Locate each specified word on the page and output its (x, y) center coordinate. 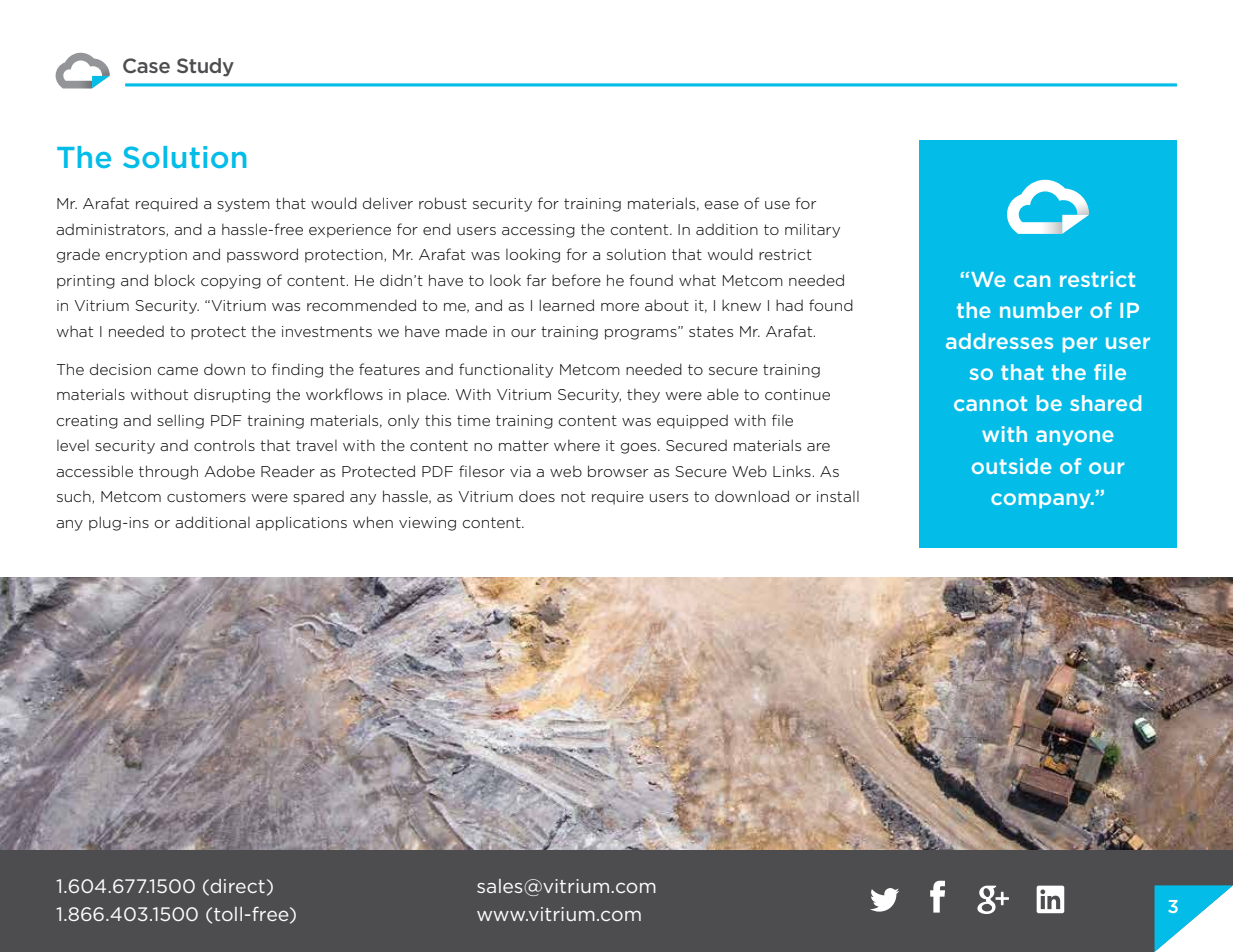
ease (722, 205)
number (1041, 310)
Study (205, 67)
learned (566, 305)
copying (231, 282)
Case (146, 65)
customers (206, 496)
